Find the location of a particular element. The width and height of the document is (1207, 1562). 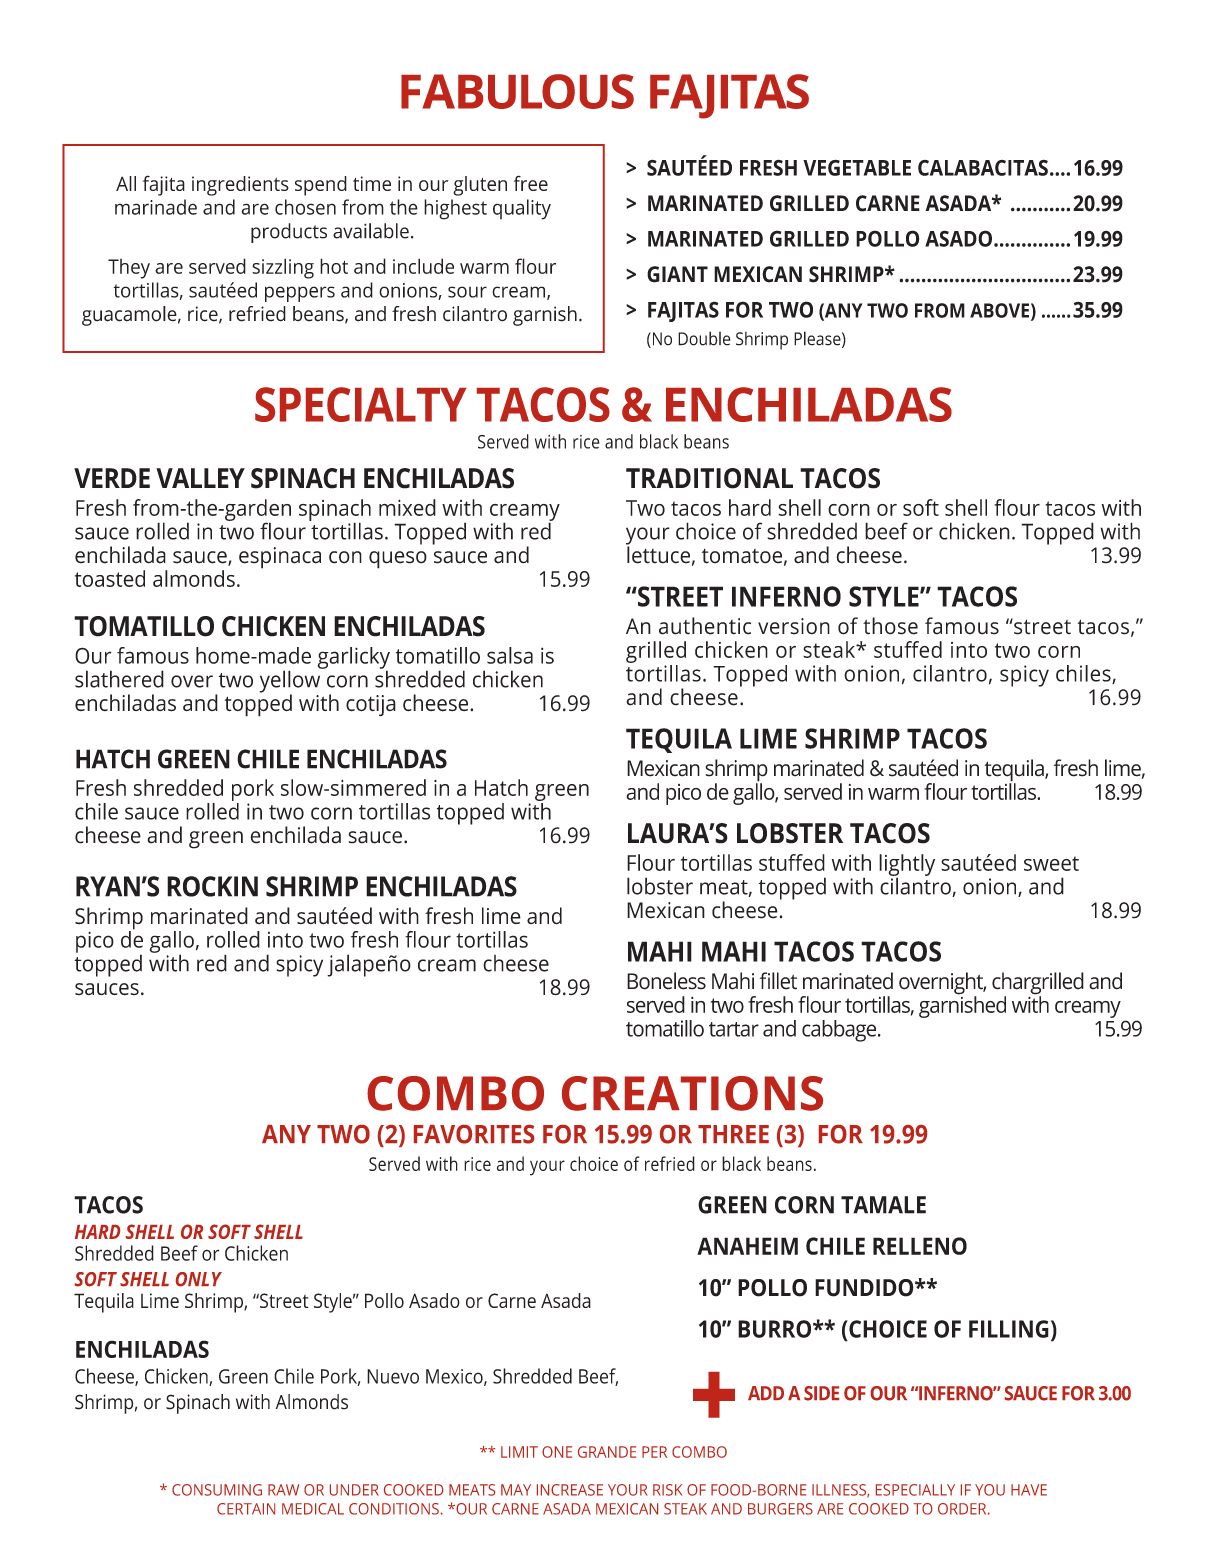

GRANDE is located at coordinates (607, 1452).
